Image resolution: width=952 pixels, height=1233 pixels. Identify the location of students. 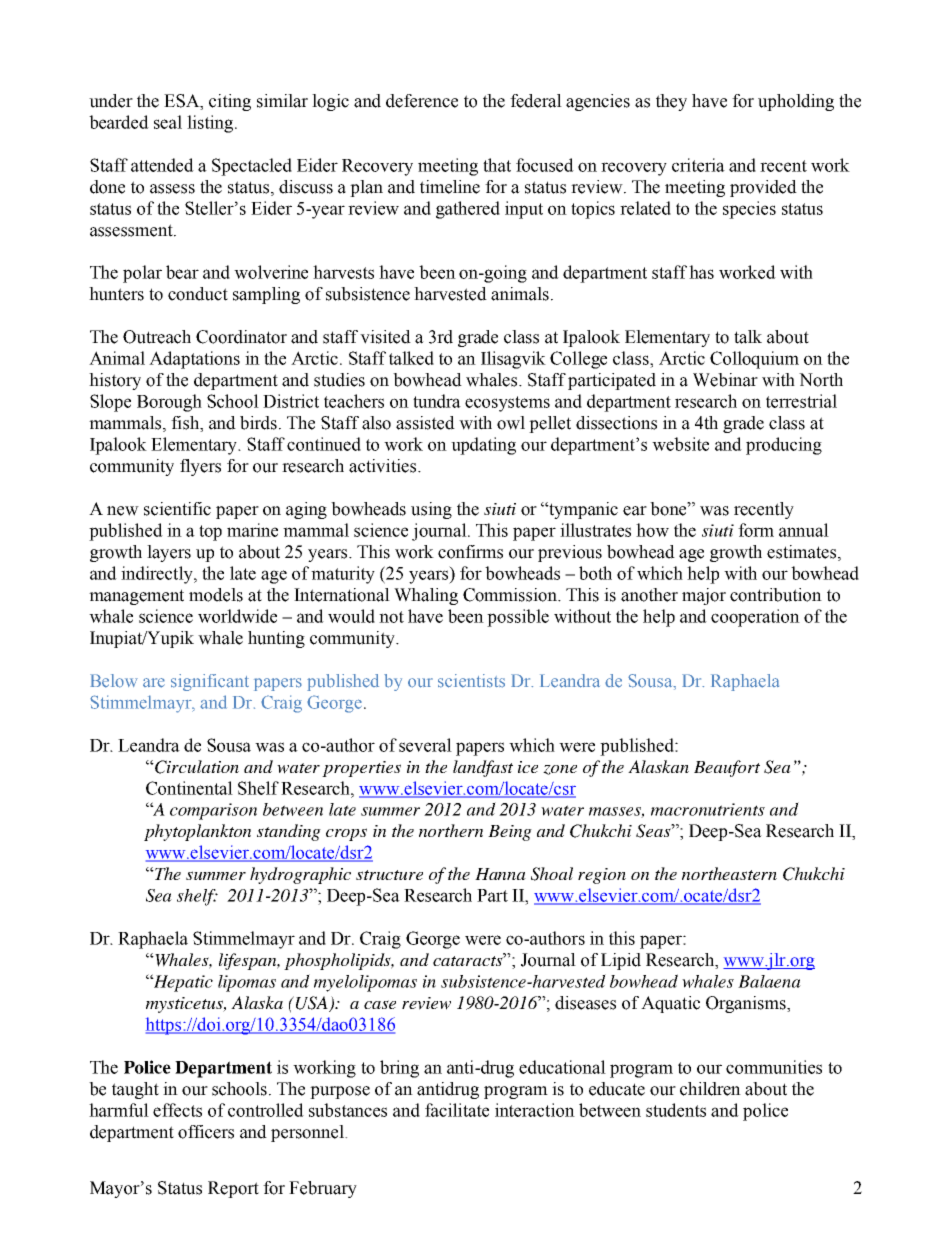
(676, 1110).
